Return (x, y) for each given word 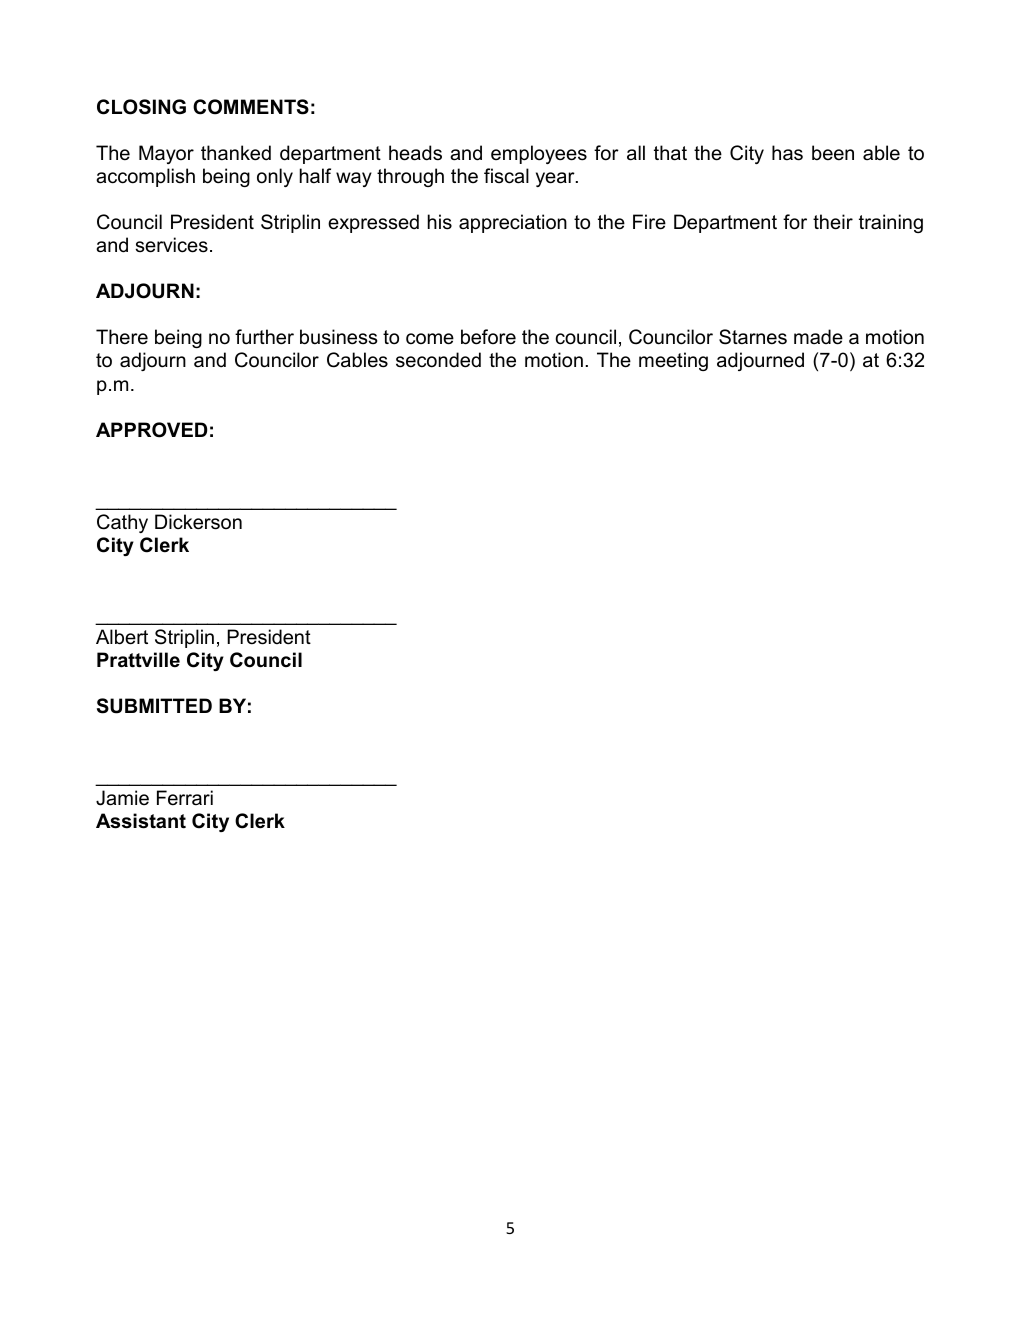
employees (539, 154)
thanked (236, 153)
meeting (673, 361)
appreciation (513, 223)
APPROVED (151, 430)
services (171, 245)
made (818, 337)
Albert (122, 637)
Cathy (122, 523)
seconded (438, 360)
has (787, 153)
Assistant (141, 821)
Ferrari (185, 798)
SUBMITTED (154, 706)
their (833, 222)
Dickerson (198, 522)
